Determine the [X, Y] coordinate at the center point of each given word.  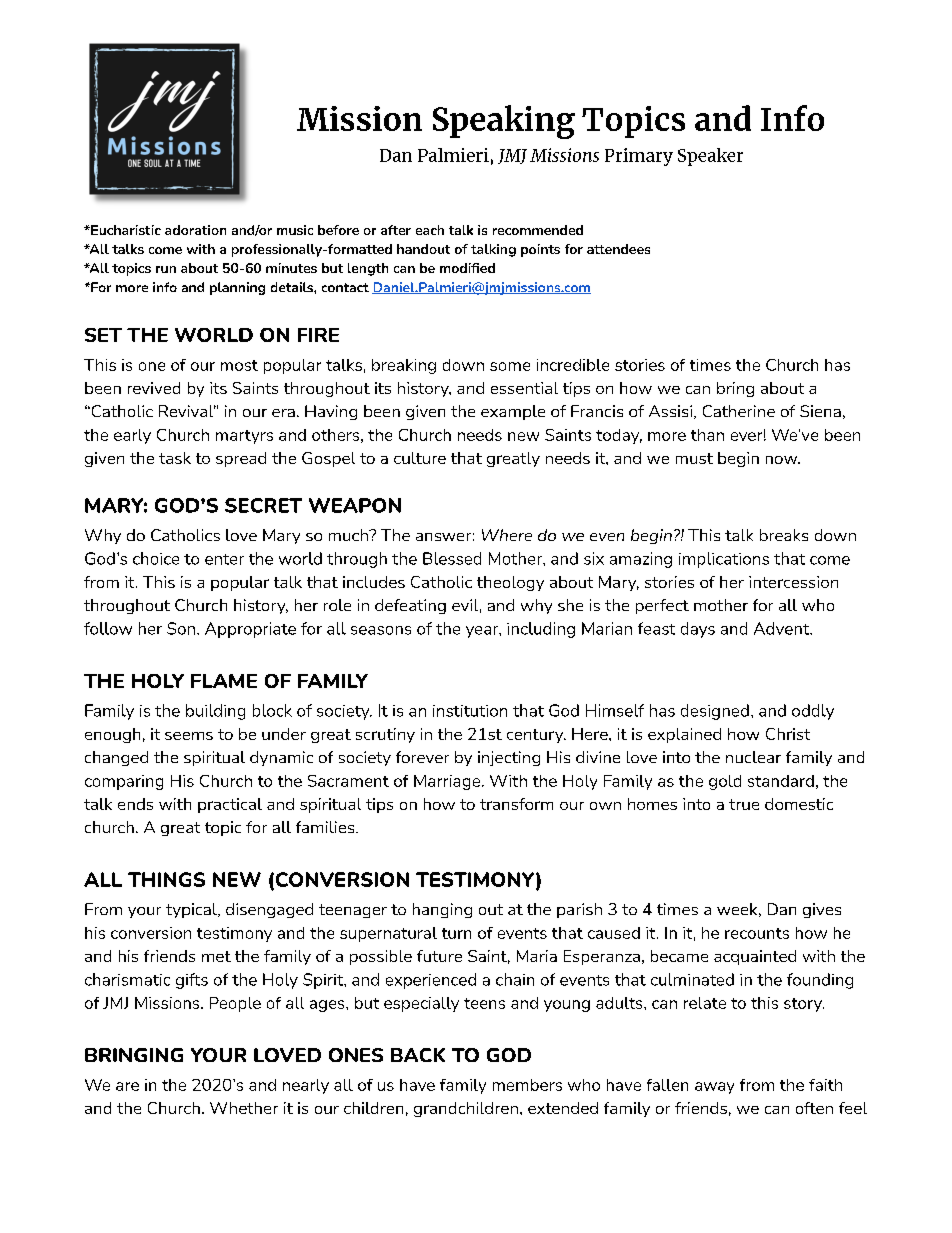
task [175, 458]
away [714, 1088]
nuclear [753, 757]
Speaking [504, 122]
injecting [509, 758]
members [527, 1085]
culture [420, 458]
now [783, 460]
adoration [195, 230]
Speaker [710, 157]
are [127, 1086]
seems [189, 736]
